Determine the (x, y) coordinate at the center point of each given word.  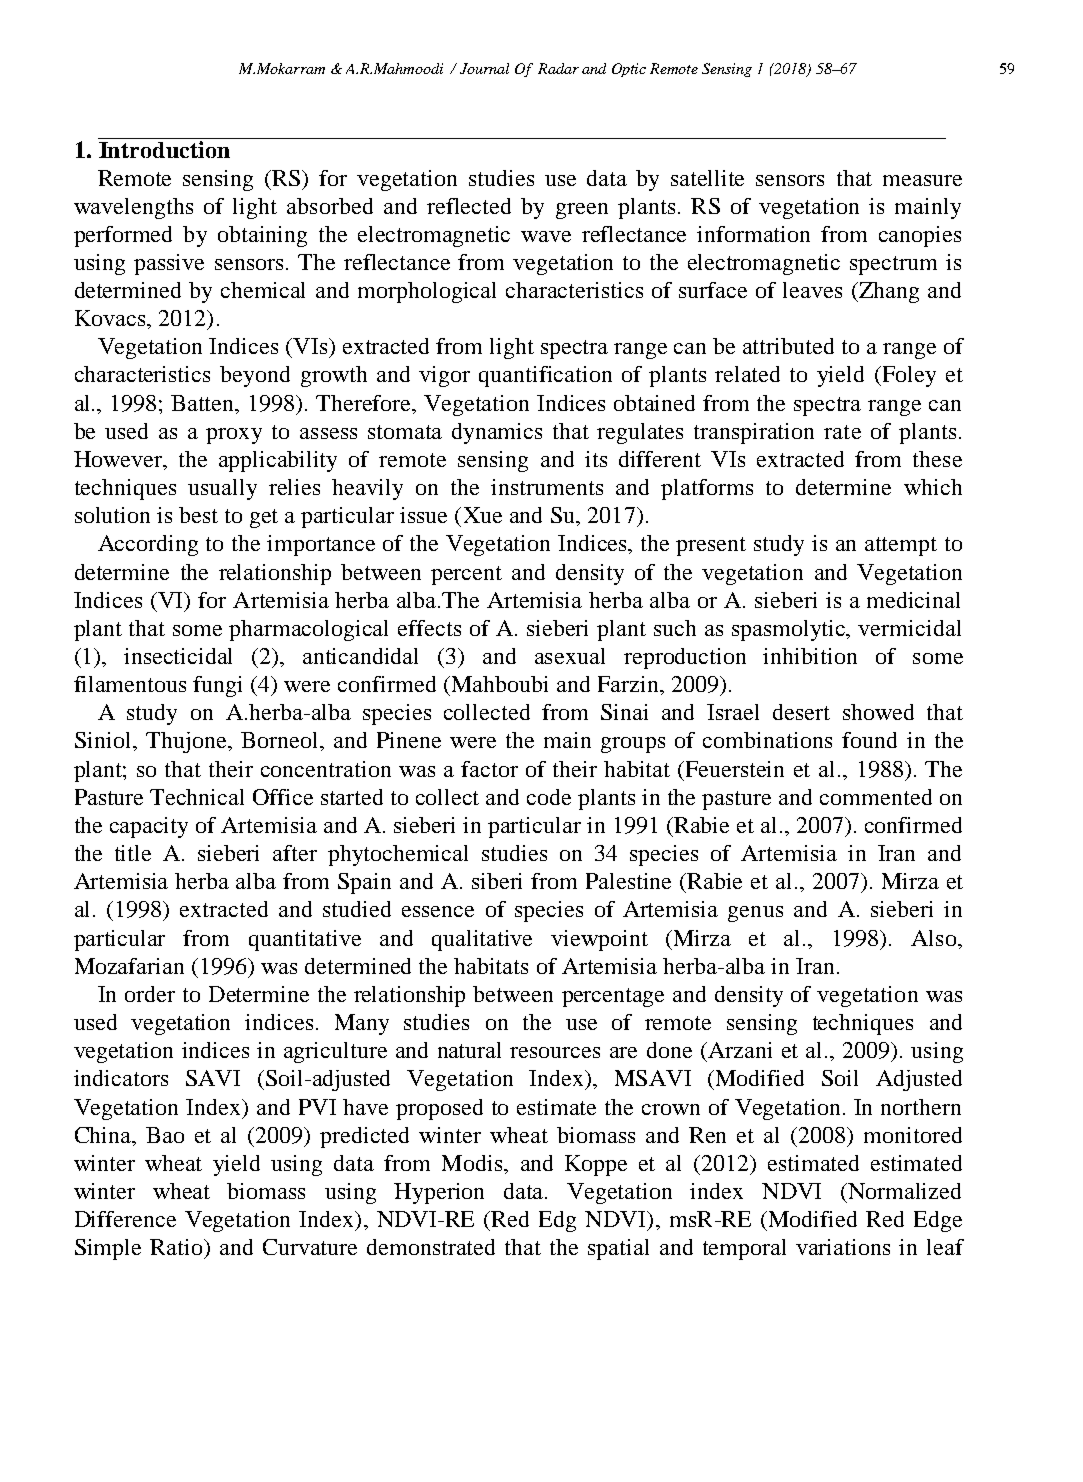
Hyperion (439, 1193)
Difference (125, 1219)
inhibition (810, 656)
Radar (558, 68)
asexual (570, 656)
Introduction (164, 149)
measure (922, 180)
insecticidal (178, 656)
